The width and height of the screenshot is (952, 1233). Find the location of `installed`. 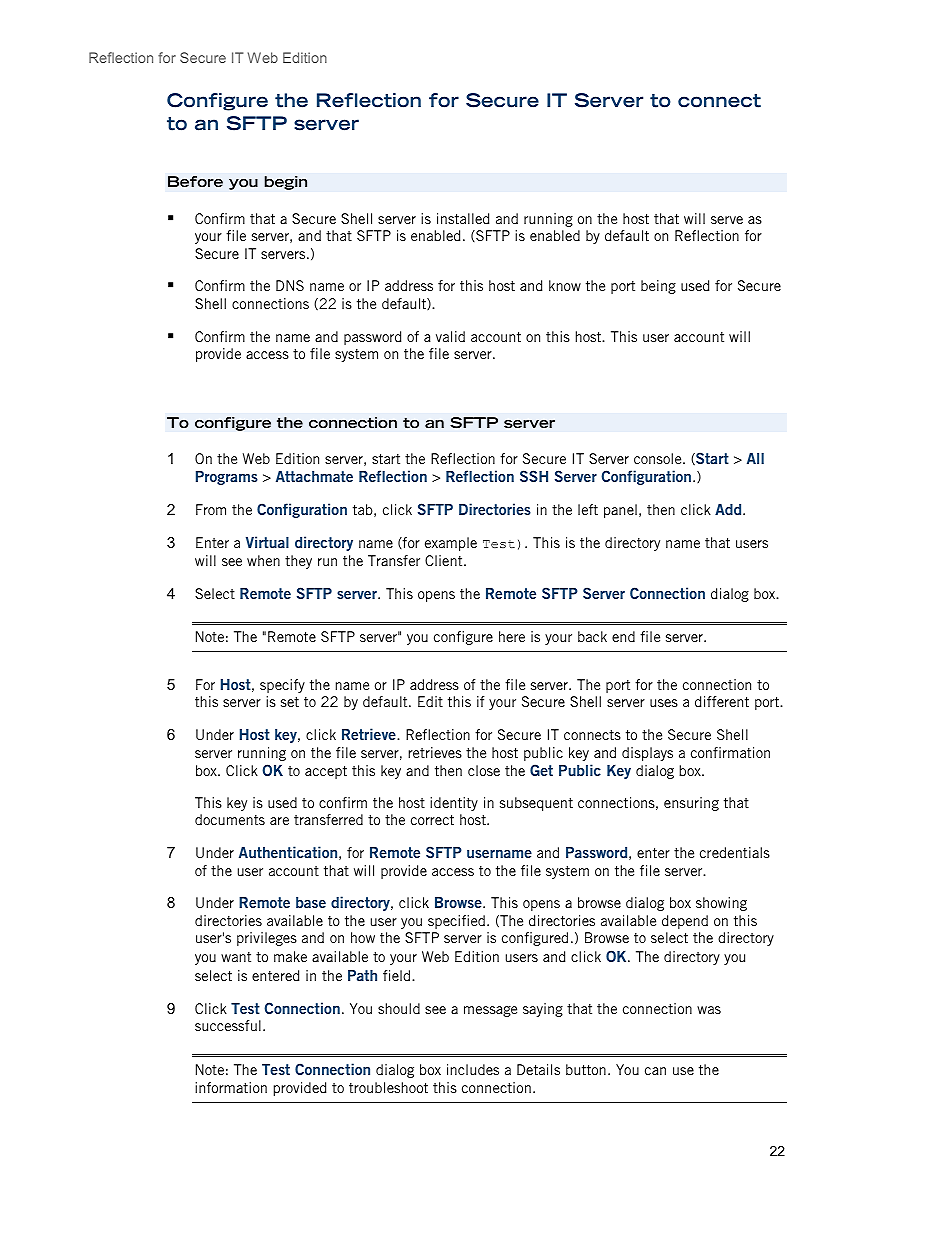

installed is located at coordinates (463, 218).
